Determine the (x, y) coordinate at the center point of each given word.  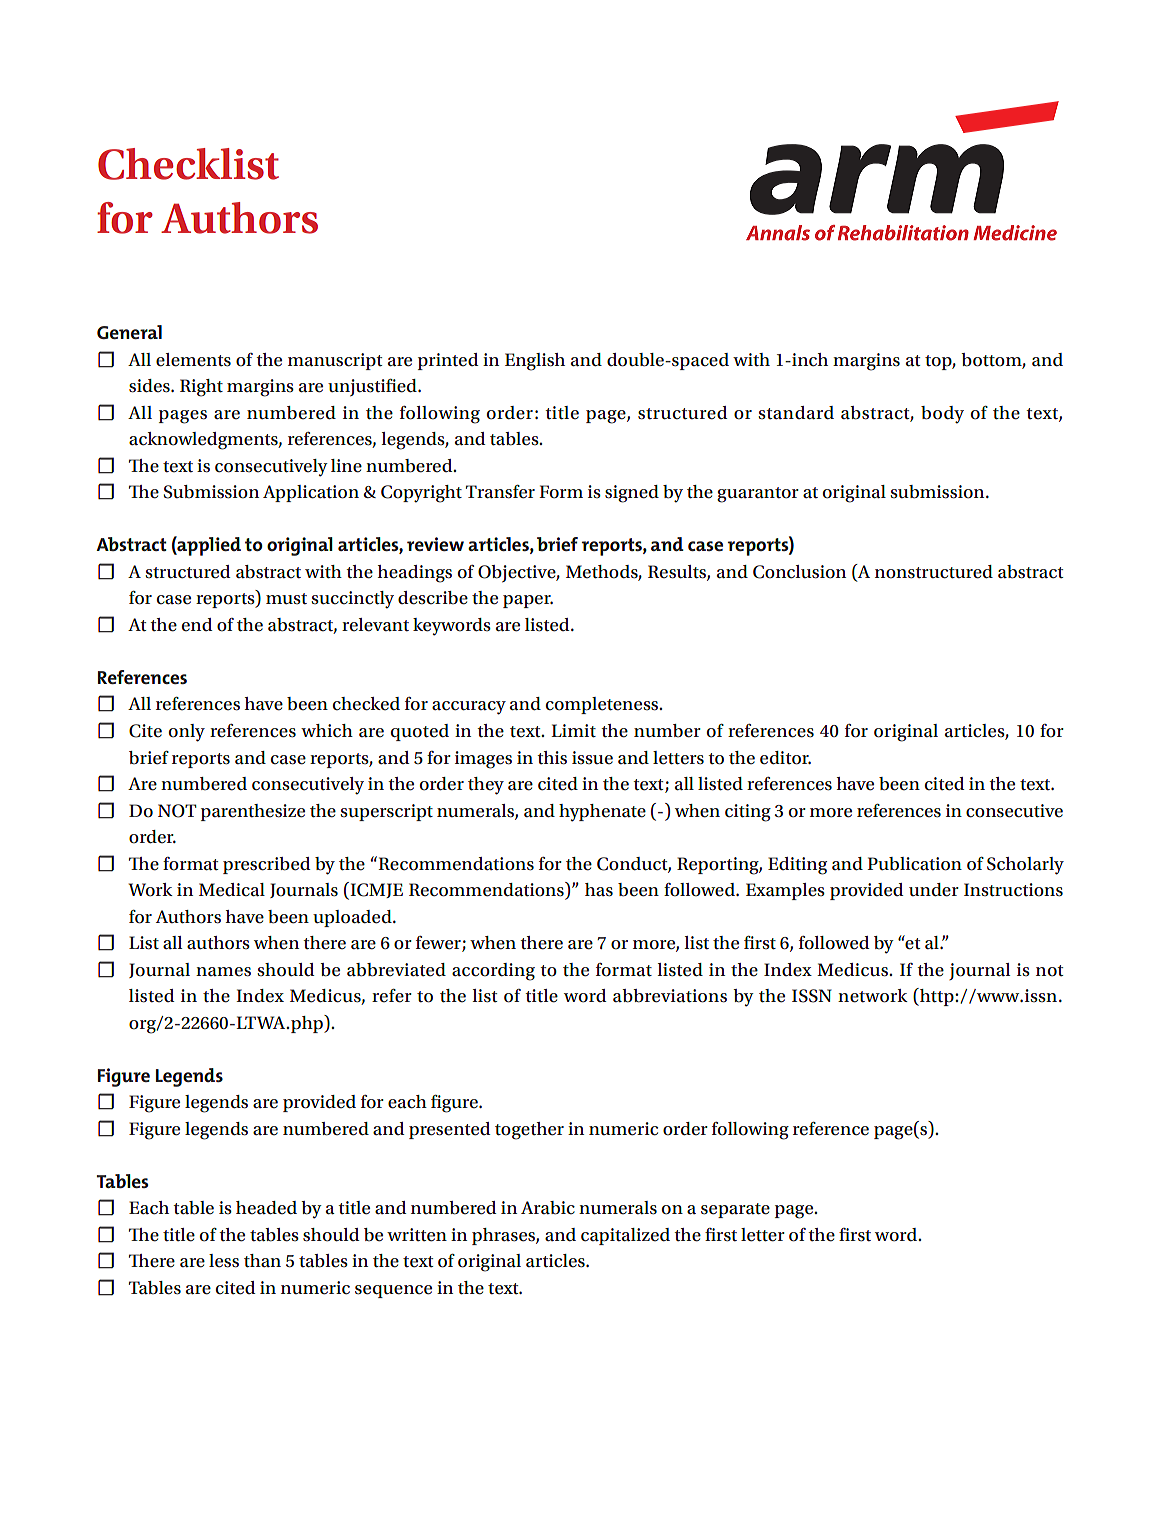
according (493, 972)
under (934, 890)
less (224, 1261)
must (286, 598)
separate (735, 1210)
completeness (603, 705)
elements (193, 360)
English (535, 362)
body (942, 415)
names (223, 972)
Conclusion (799, 572)
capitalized (625, 1236)
